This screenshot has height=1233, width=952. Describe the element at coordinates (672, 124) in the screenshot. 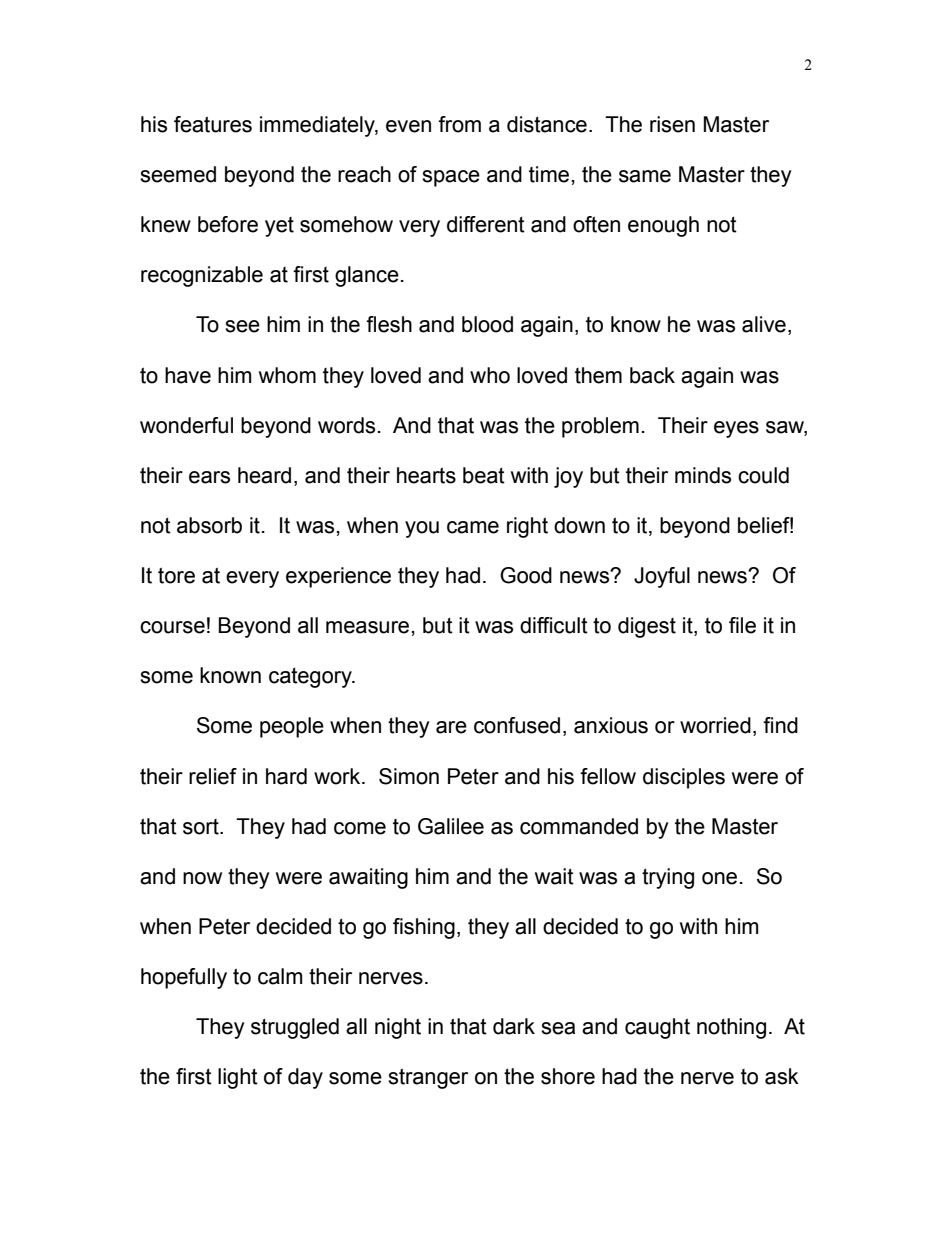

I see `risen` at that location.
